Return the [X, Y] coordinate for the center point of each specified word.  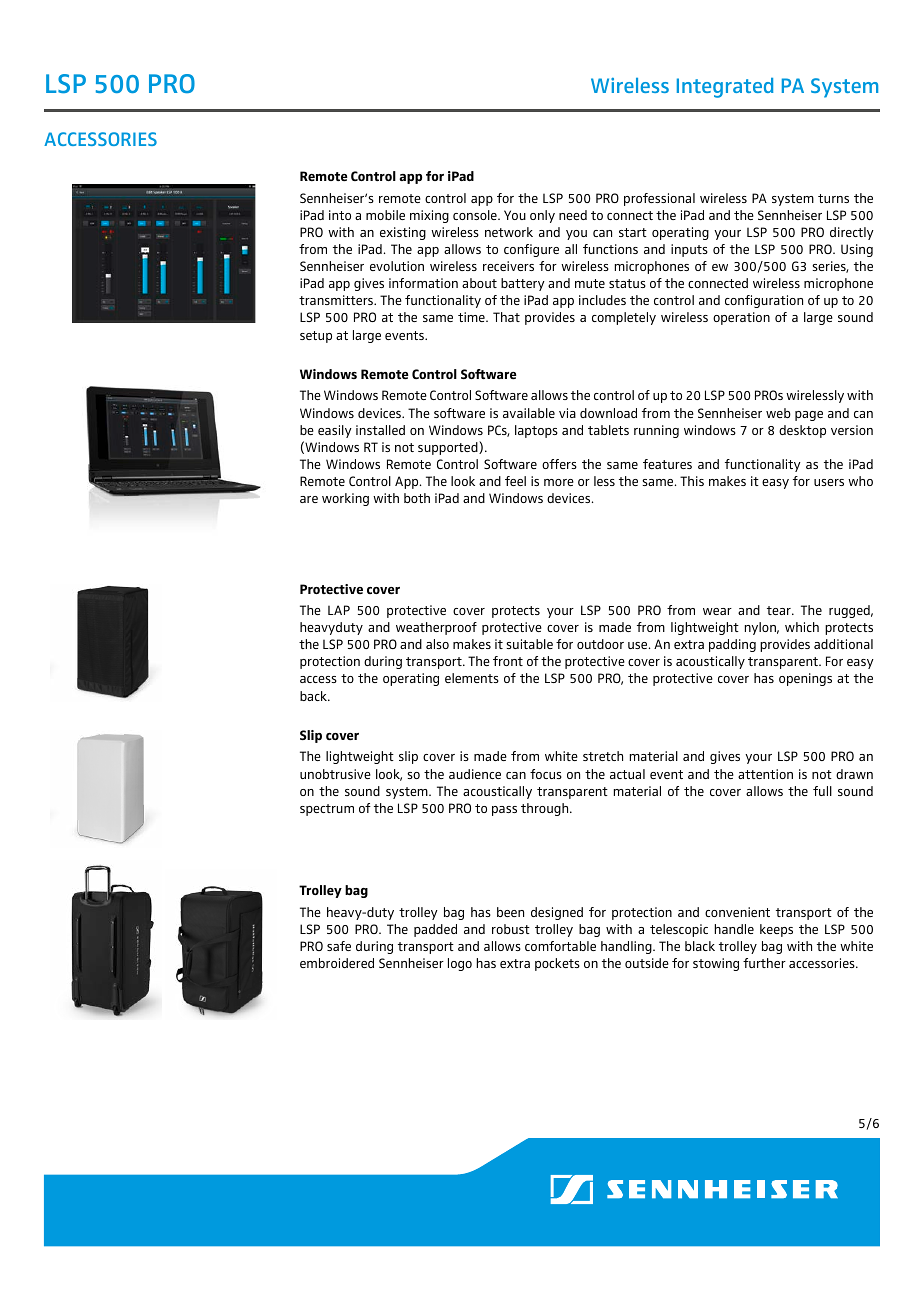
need [573, 215]
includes [602, 300]
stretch [603, 756]
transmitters [337, 300]
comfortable [560, 946]
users [829, 482]
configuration [764, 301]
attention [765, 774]
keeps [776, 930]
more [559, 482]
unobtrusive [335, 774]
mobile [385, 215]
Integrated [725, 88]
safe [339, 946]
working [345, 499]
